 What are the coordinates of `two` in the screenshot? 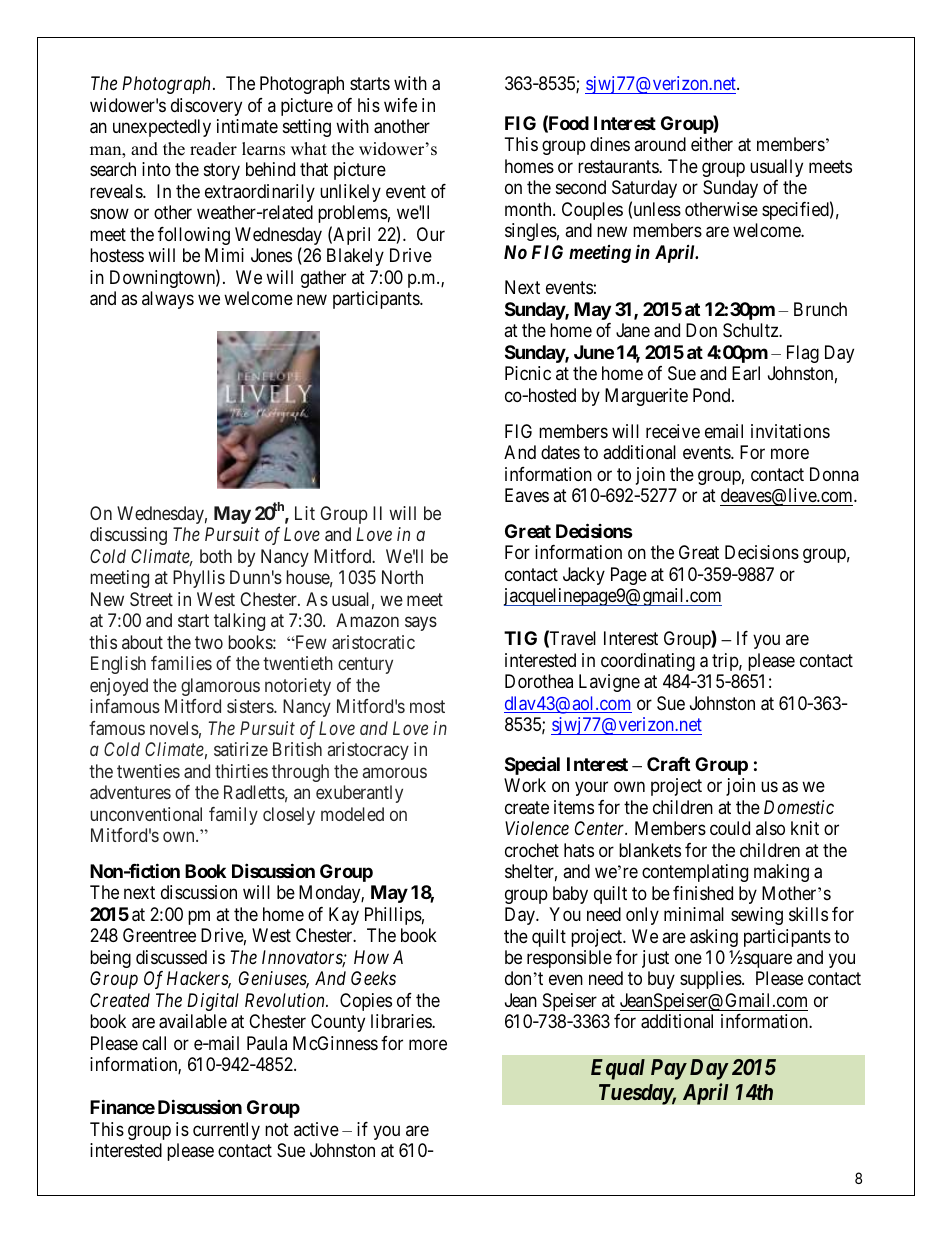 It's located at (209, 642).
